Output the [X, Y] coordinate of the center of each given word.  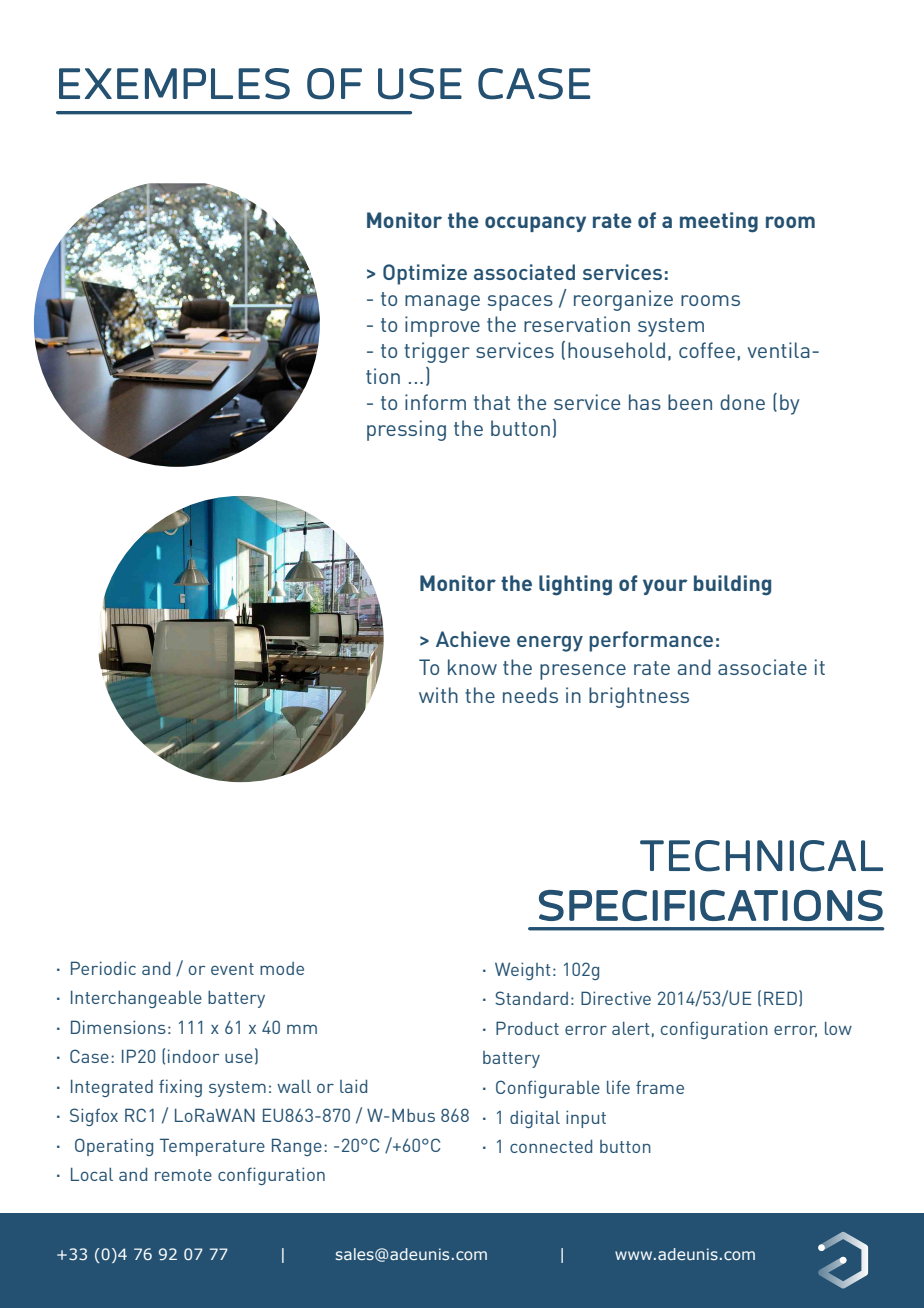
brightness [639, 697]
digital [535, 1119]
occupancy [535, 224]
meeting [719, 222]
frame [660, 1087]
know [472, 667]
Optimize [425, 274]
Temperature [212, 1147]
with [438, 695]
